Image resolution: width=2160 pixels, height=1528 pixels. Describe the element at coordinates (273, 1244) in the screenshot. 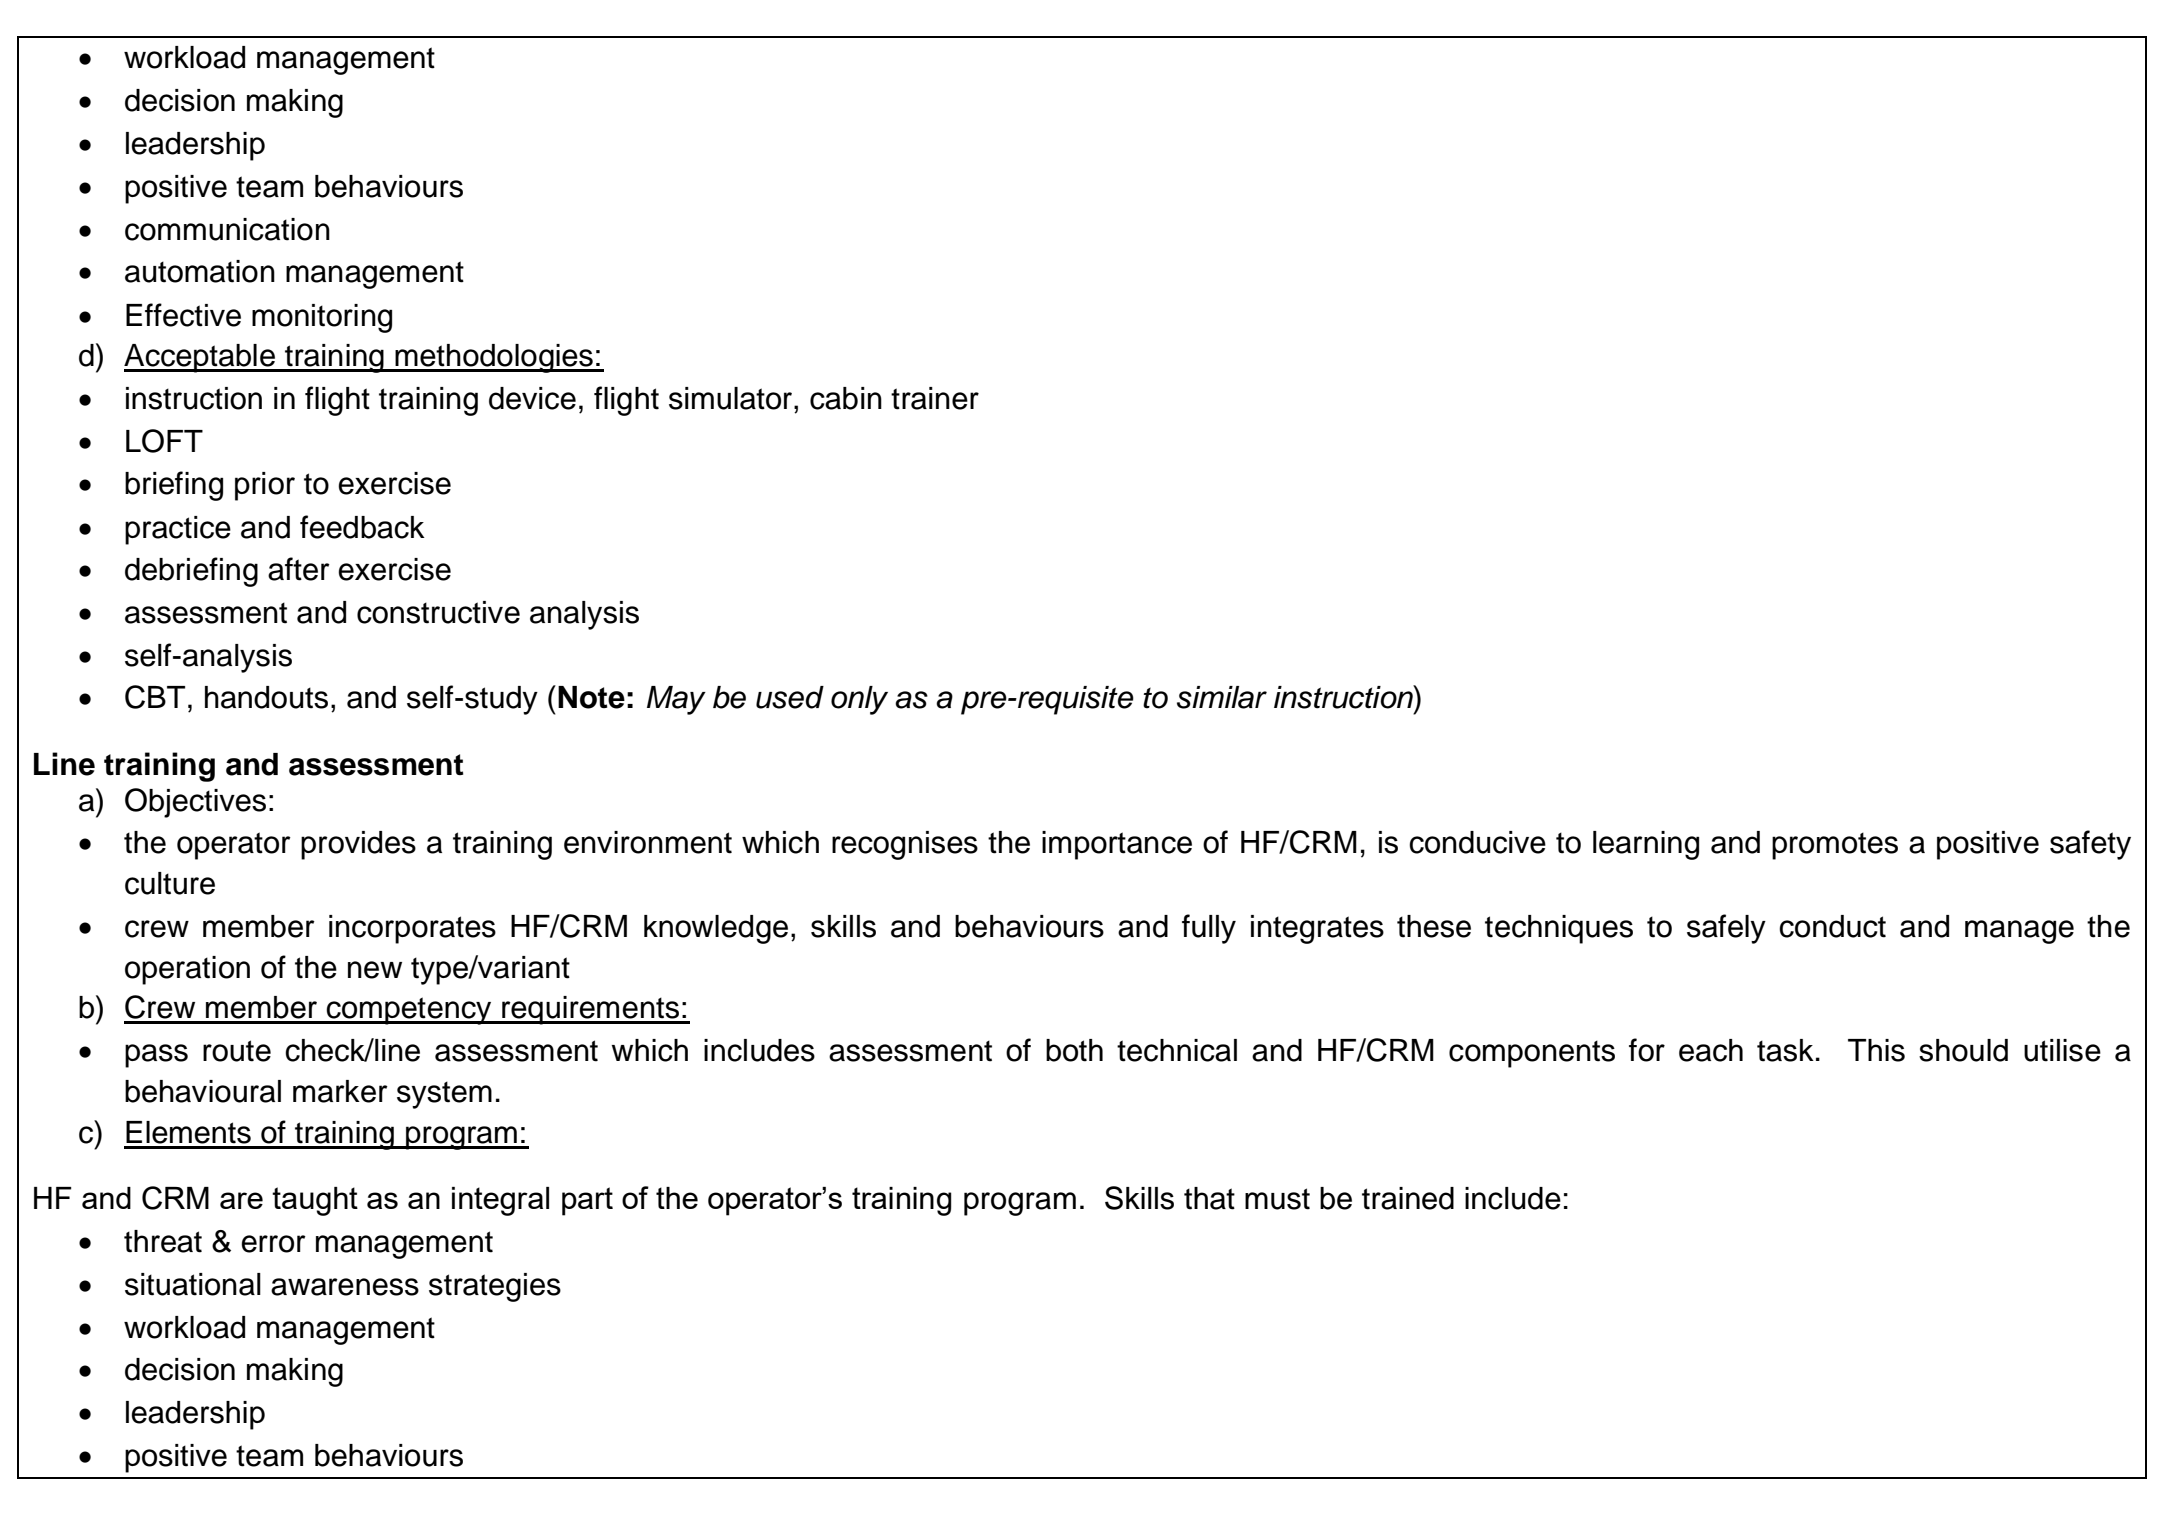

I see `error` at that location.
